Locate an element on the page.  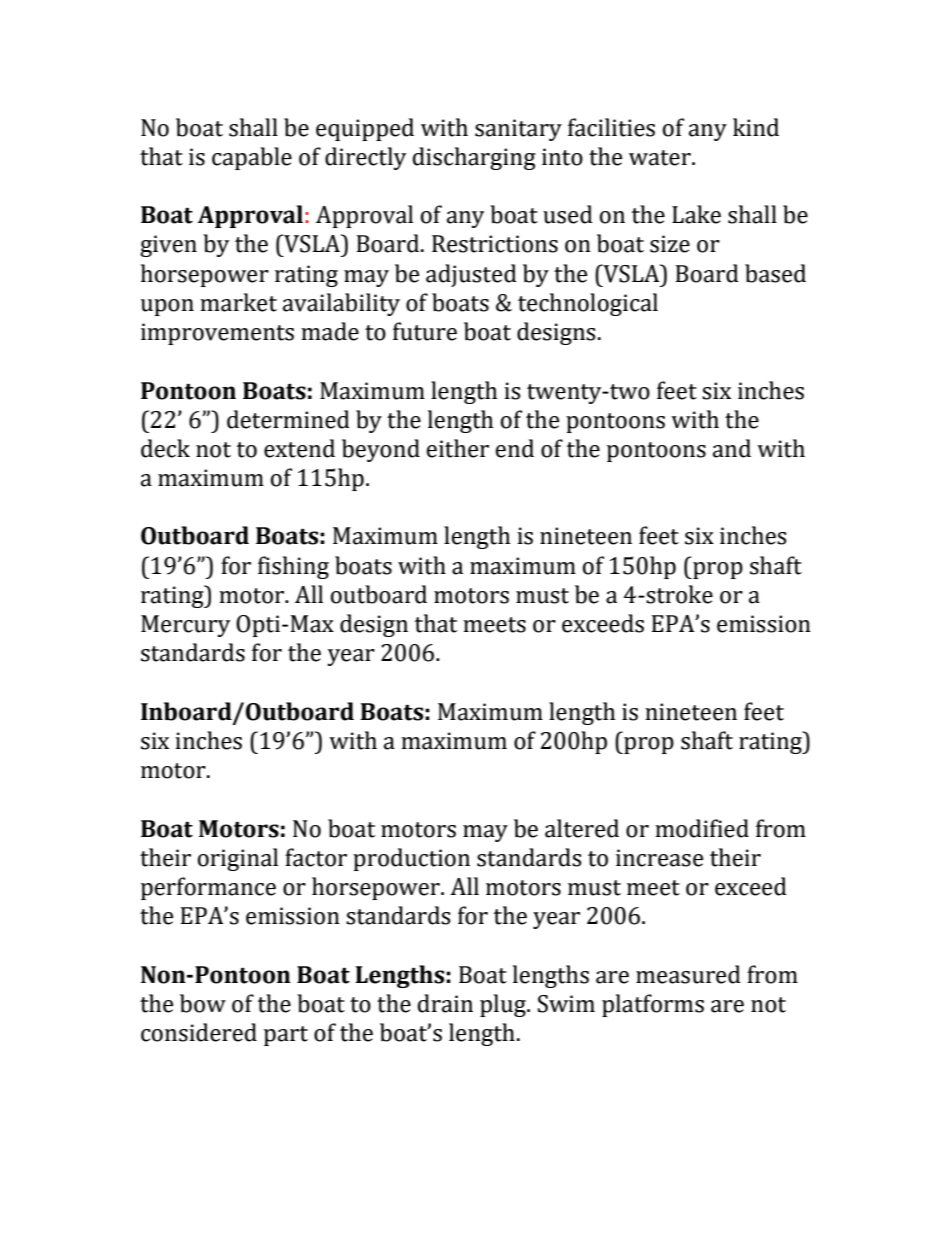
either is located at coordinates (458, 448).
